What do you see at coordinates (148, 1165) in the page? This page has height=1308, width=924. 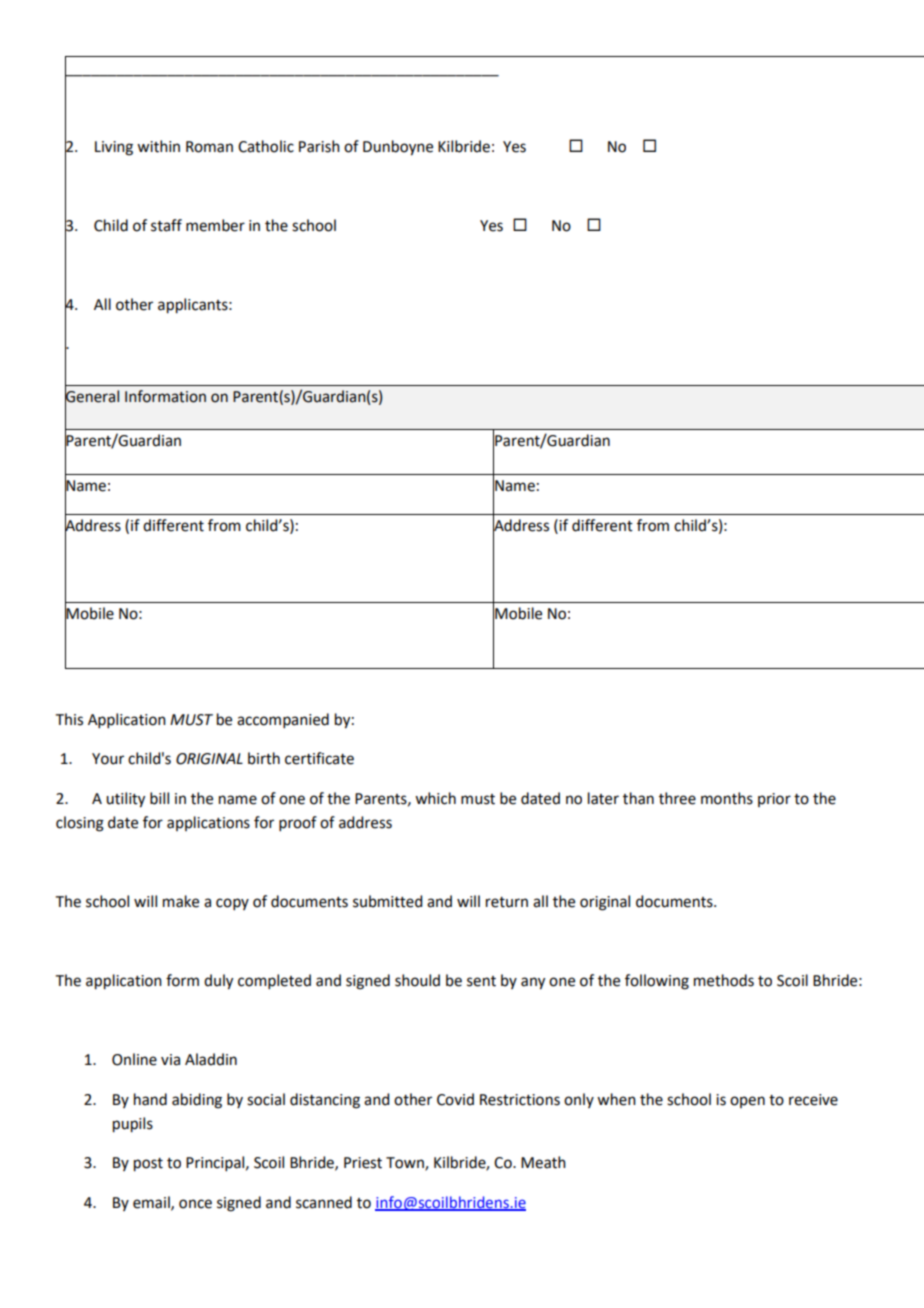 I see `post` at bounding box center [148, 1165].
